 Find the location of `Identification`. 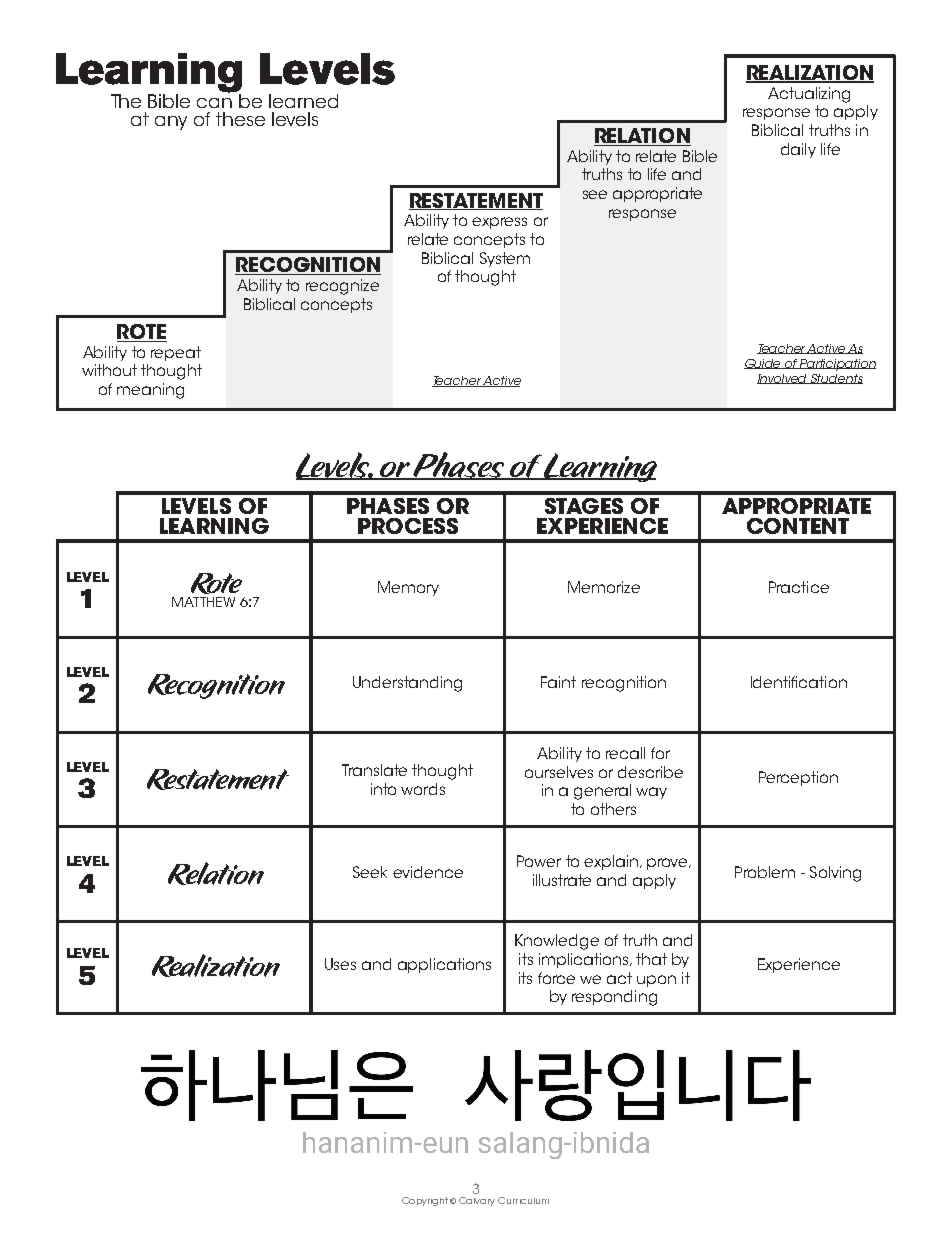

Identification is located at coordinates (799, 682).
